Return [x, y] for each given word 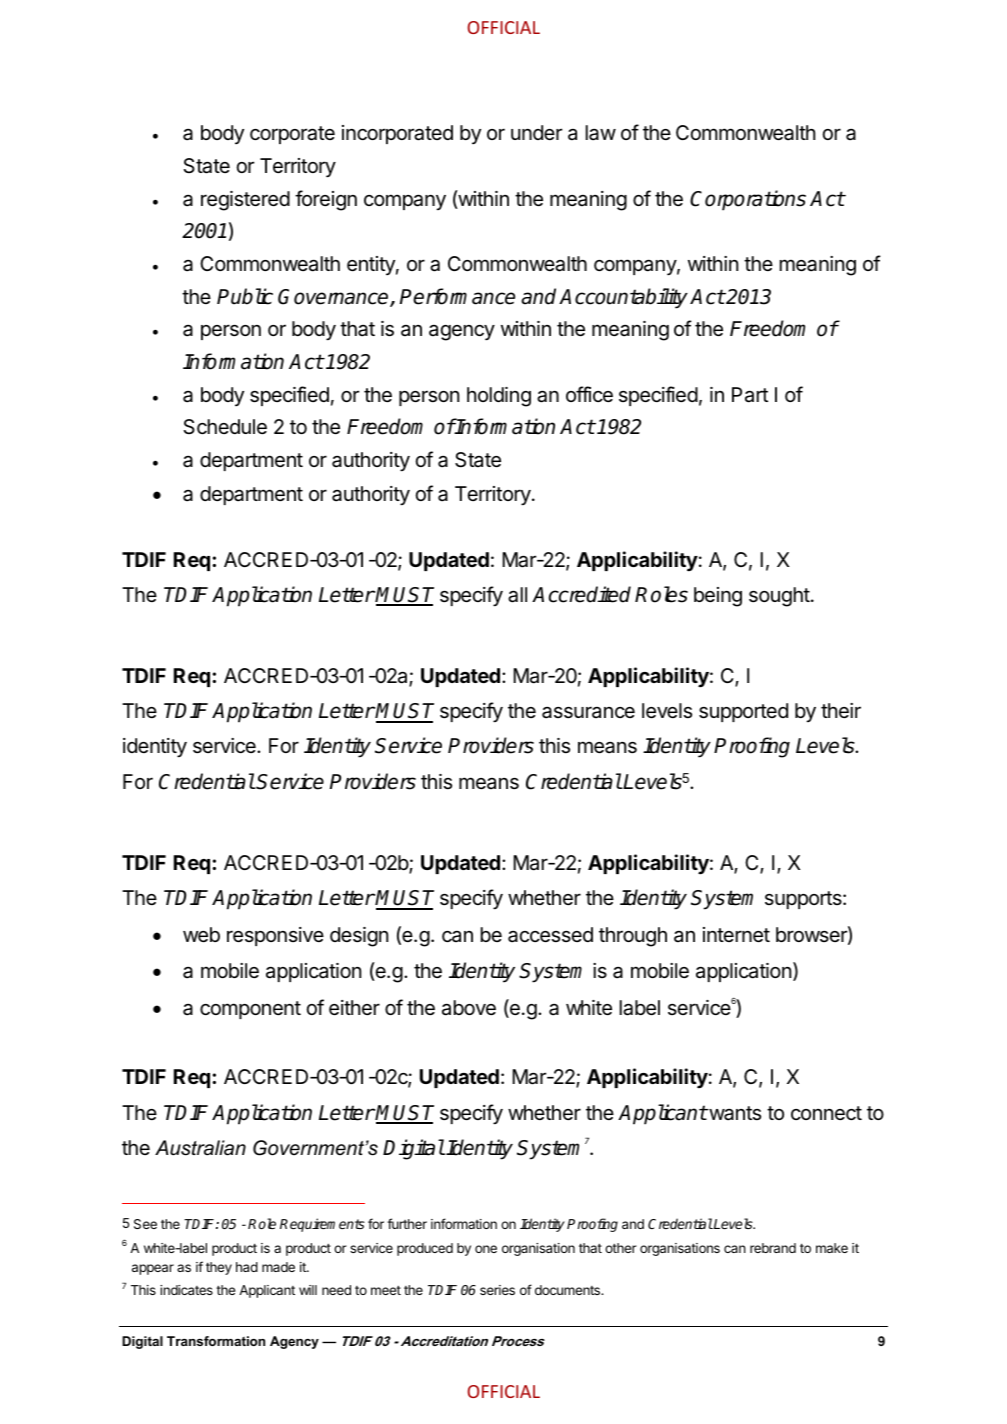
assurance [588, 712]
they [219, 1268]
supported [743, 712]
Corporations [748, 200]
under [536, 132]
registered [245, 201]
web [201, 935]
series [497, 1290]
